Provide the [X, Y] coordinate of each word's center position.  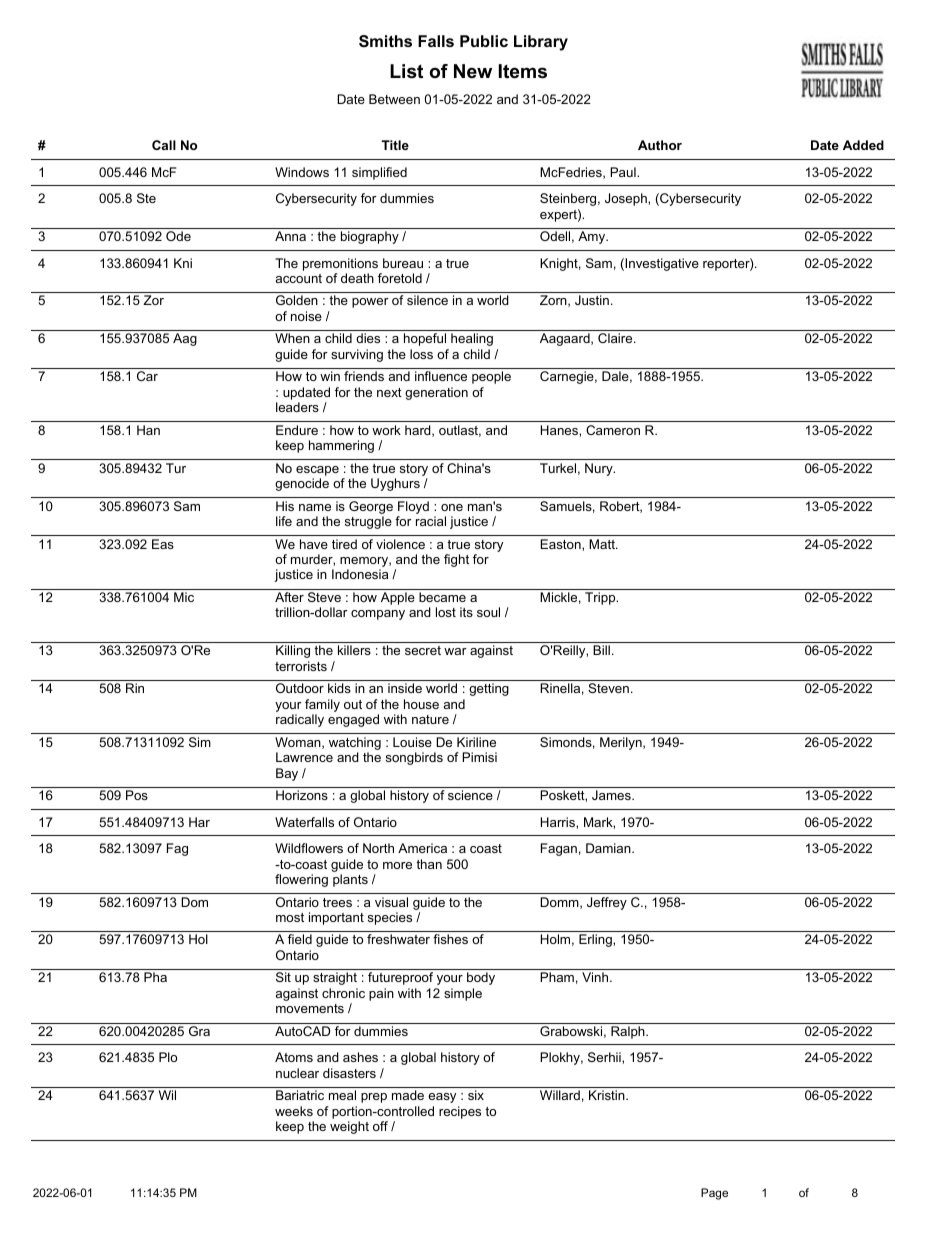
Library [541, 43]
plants [350, 880]
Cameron [613, 430]
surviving [357, 355]
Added [863, 145]
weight [349, 1127]
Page [714, 1194]
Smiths [385, 41]
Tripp [601, 598]
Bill [601, 650]
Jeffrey [607, 903]
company [378, 615]
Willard [560, 1095]
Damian [609, 848]
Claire [616, 338]
